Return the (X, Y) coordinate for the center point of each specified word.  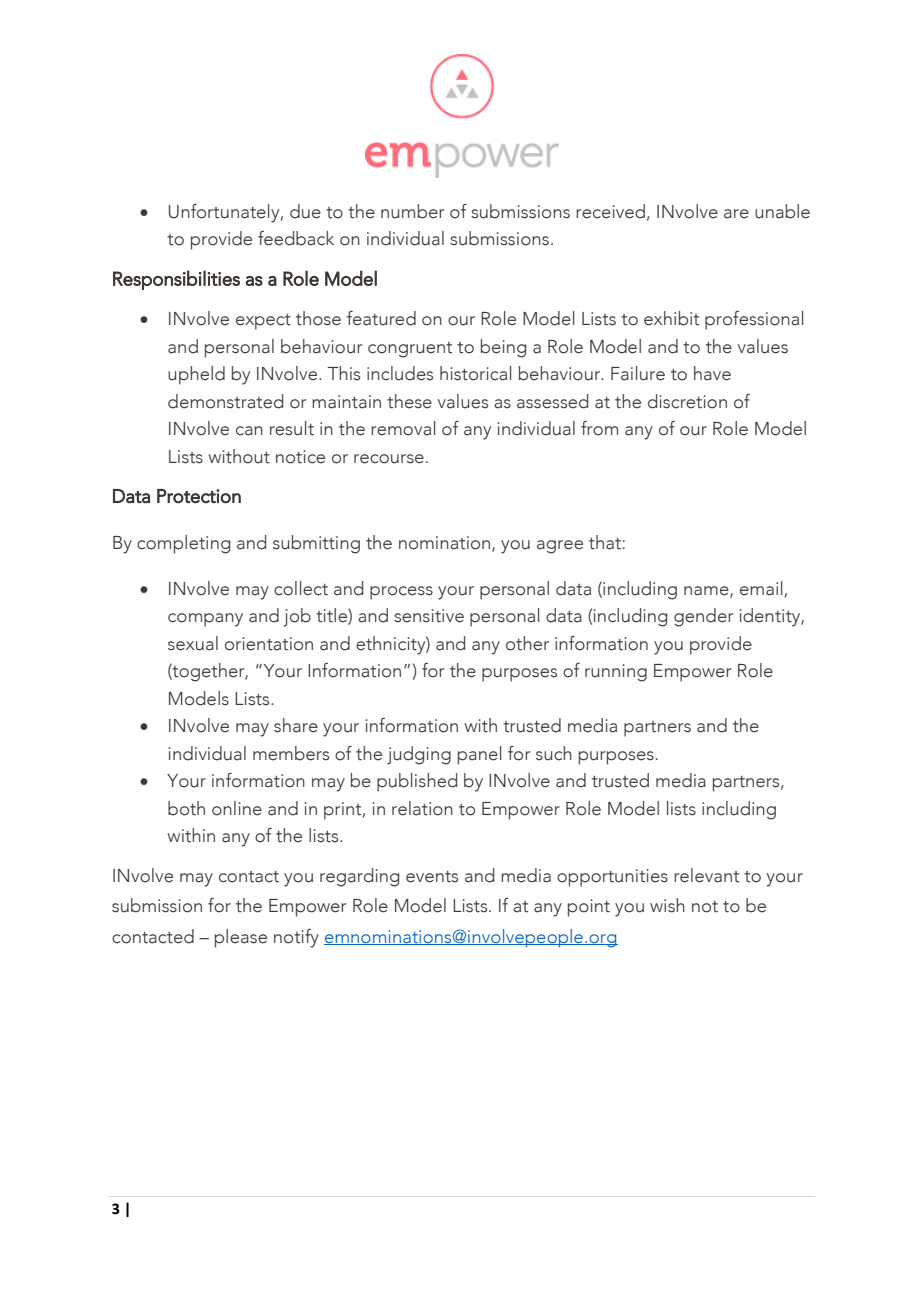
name (707, 591)
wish (667, 905)
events (432, 877)
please (241, 938)
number (413, 211)
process (401, 593)
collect (301, 588)
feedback (296, 238)
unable (782, 211)
